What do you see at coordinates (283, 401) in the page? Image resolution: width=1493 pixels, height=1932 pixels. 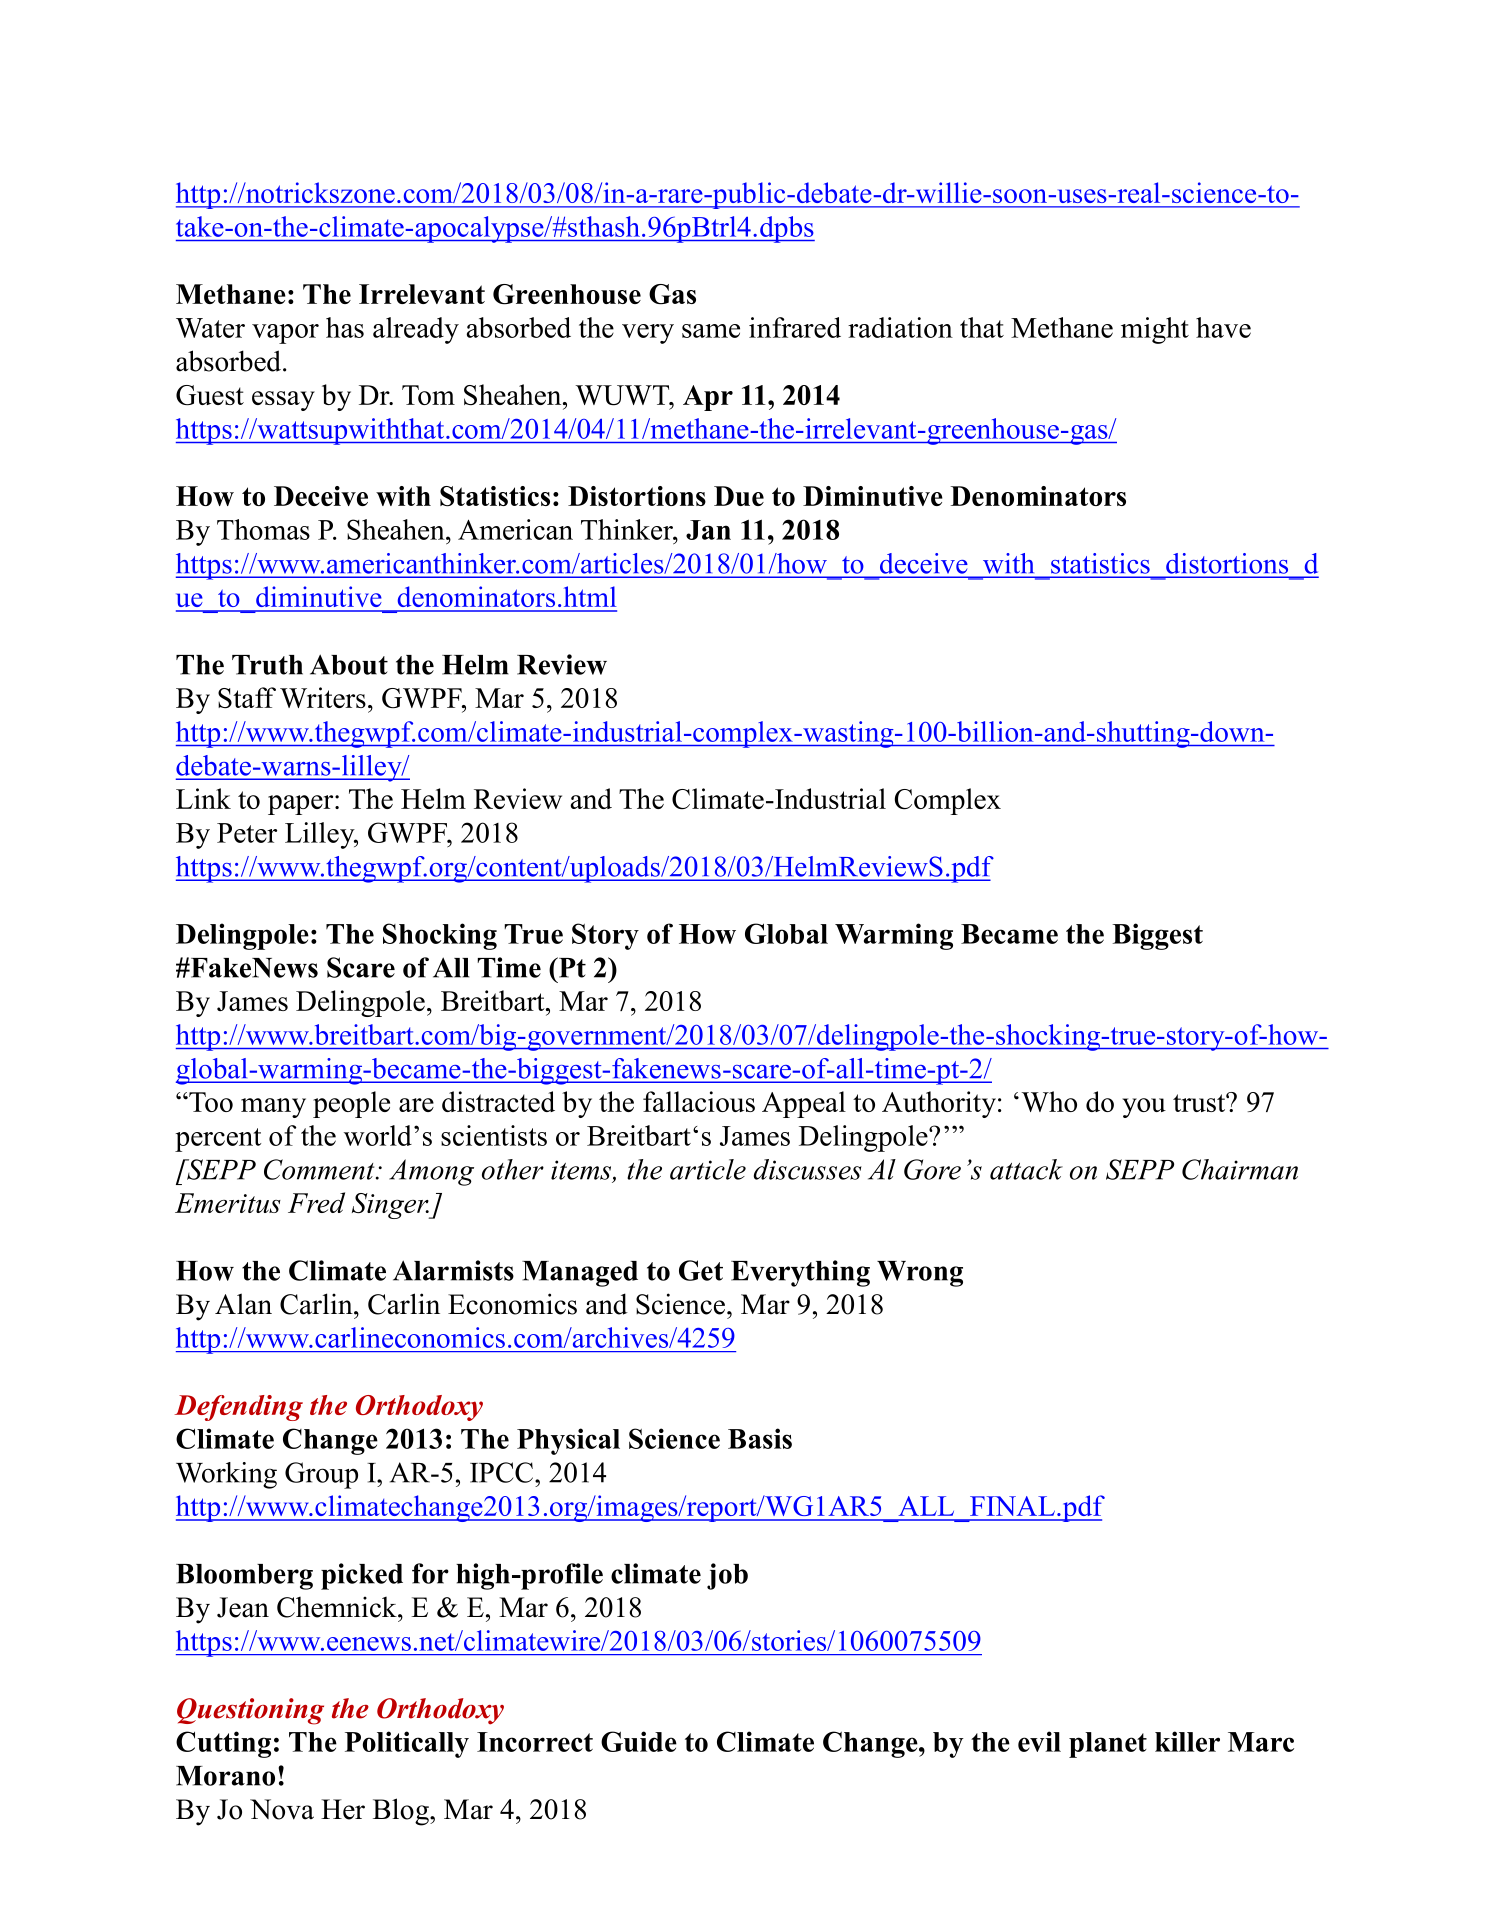 I see `essay` at bounding box center [283, 401].
